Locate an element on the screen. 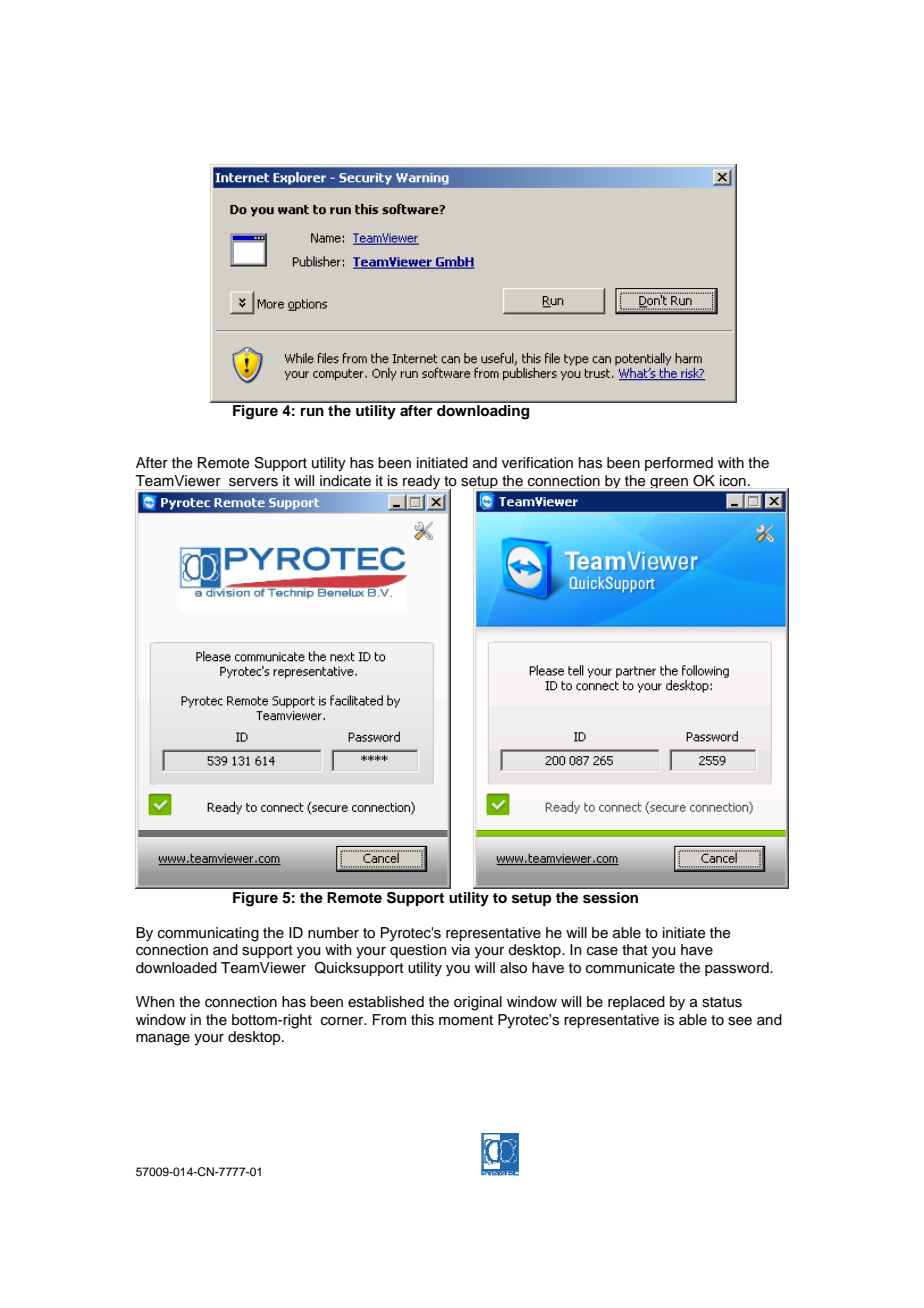 The height and width of the screenshot is (1308, 924). replaced is located at coordinates (636, 1003).
